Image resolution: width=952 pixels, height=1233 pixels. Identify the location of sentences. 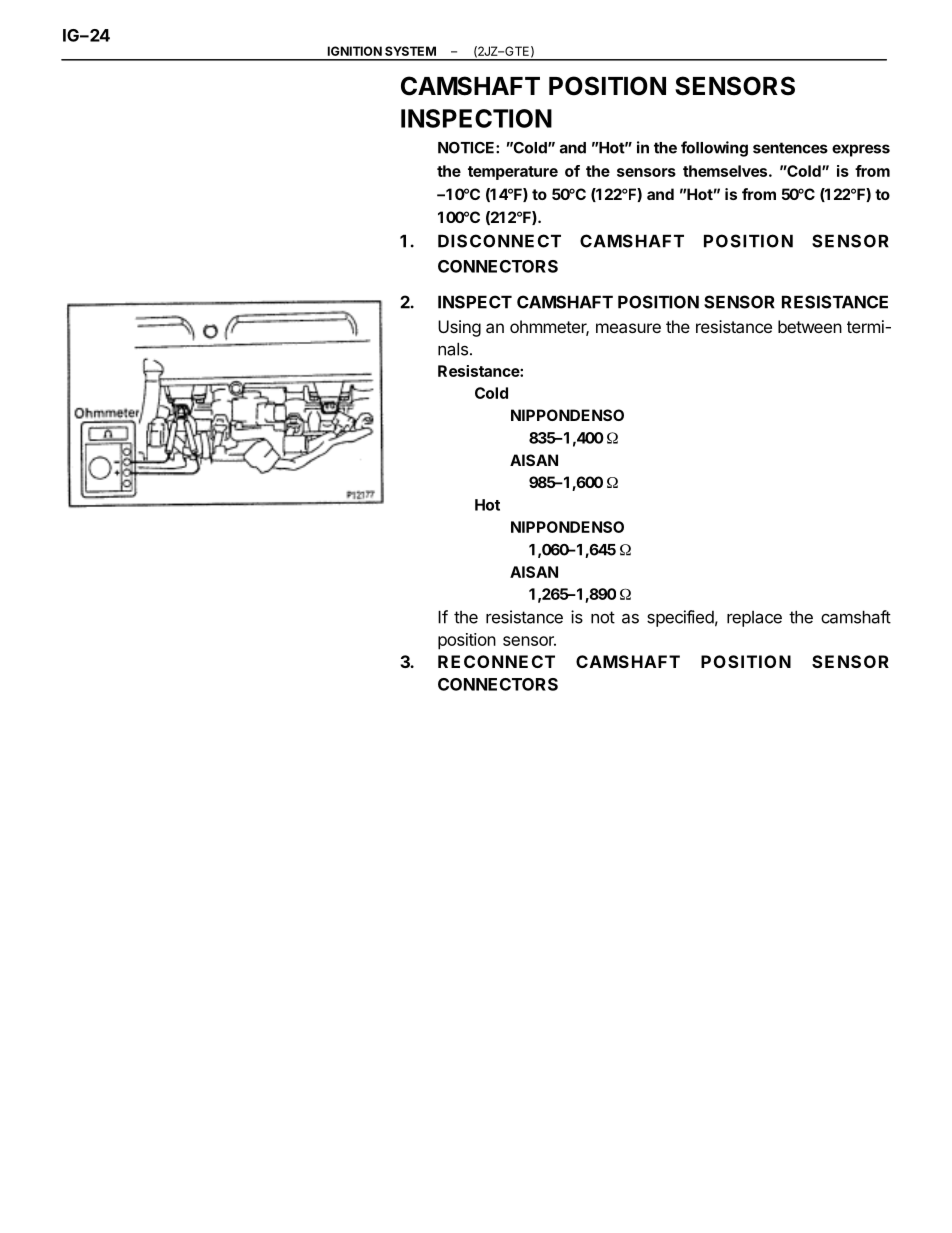
(790, 148).
